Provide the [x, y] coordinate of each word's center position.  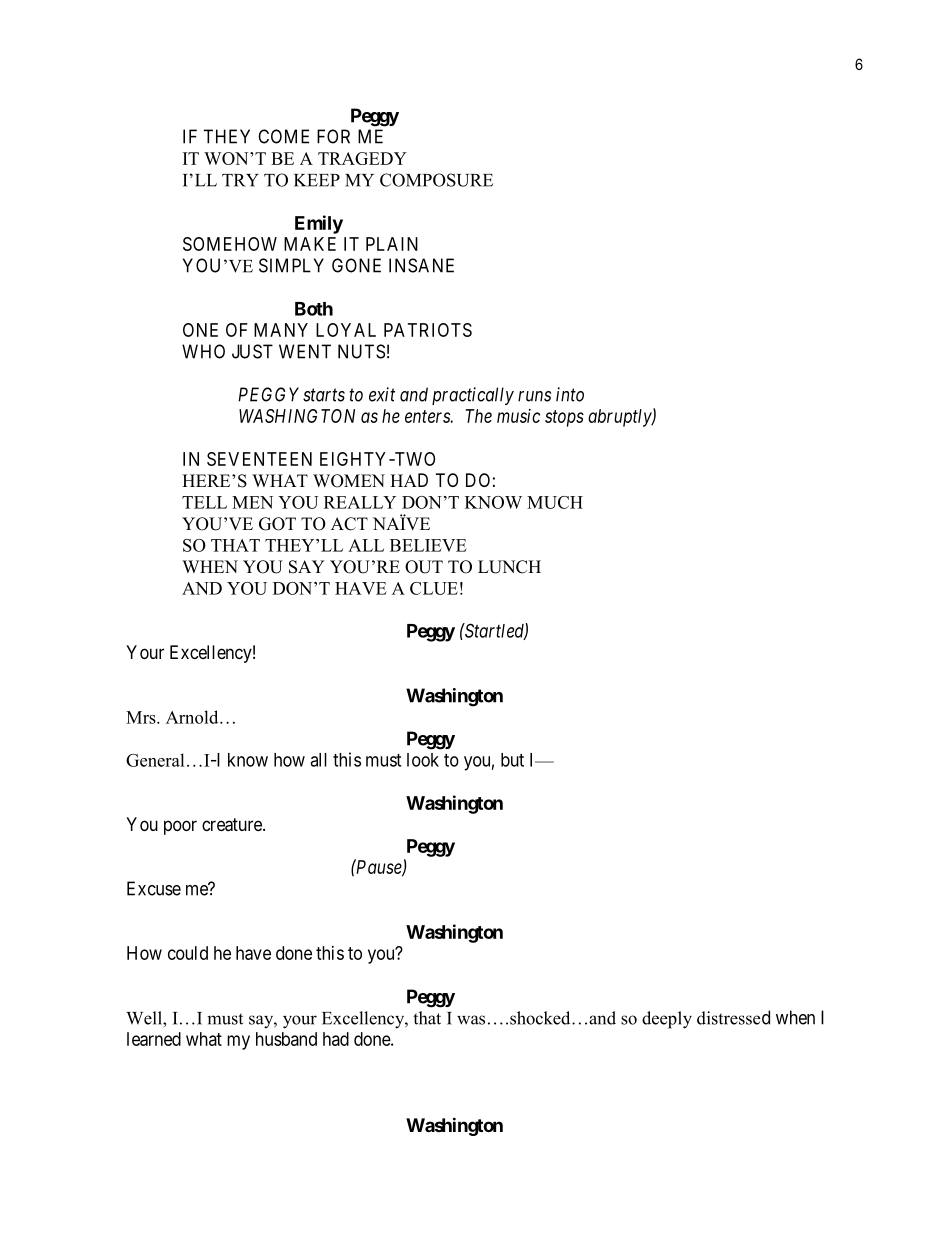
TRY [240, 180]
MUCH [555, 502]
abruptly [620, 418]
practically [473, 396]
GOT [277, 524]
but [512, 760]
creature [233, 825]
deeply [667, 1020]
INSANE [421, 265]
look [423, 760]
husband [286, 1039]
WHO [203, 351]
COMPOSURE [436, 180]
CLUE [434, 588]
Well [145, 1018]
